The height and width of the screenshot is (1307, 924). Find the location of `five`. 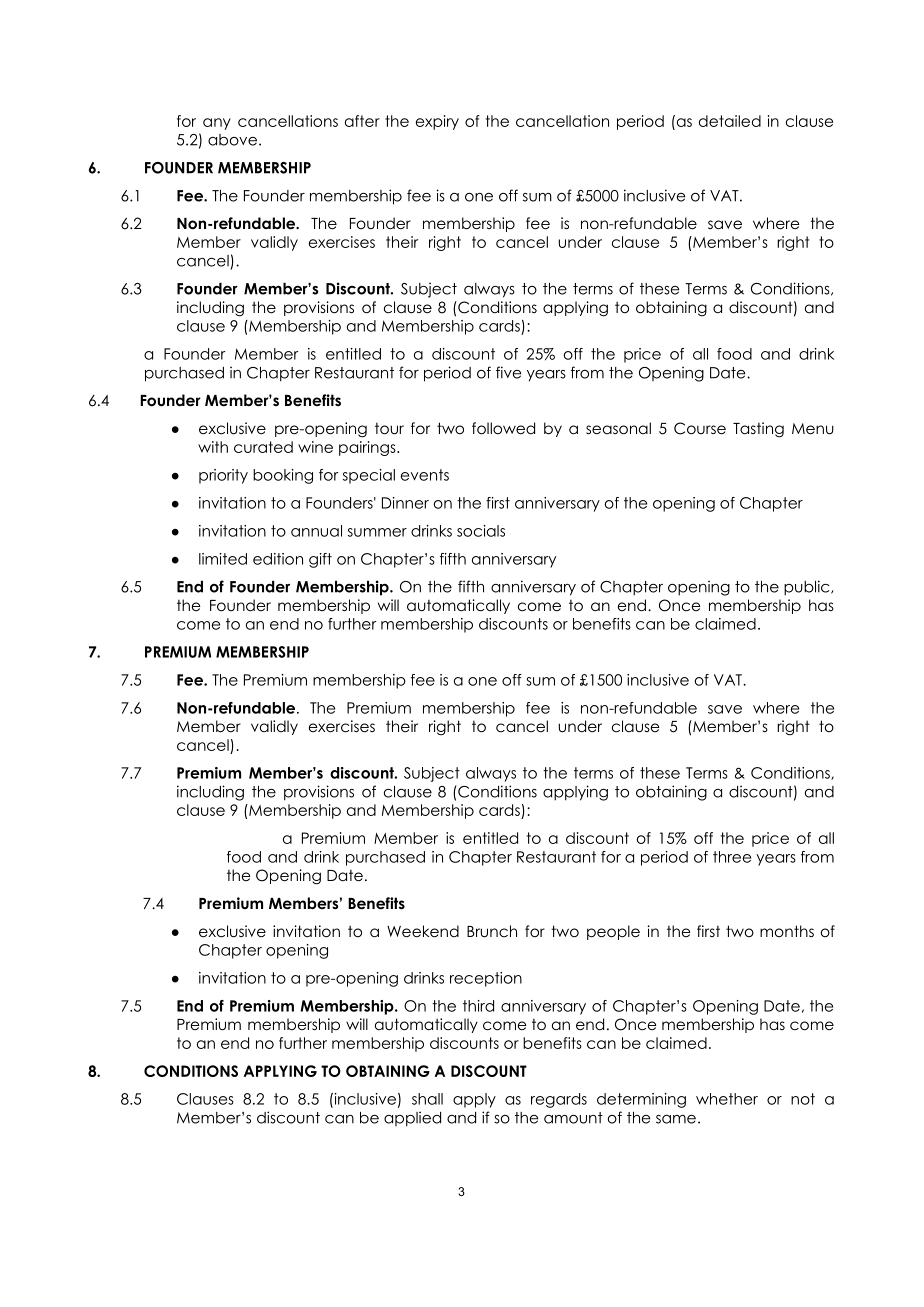

five is located at coordinates (508, 372).
